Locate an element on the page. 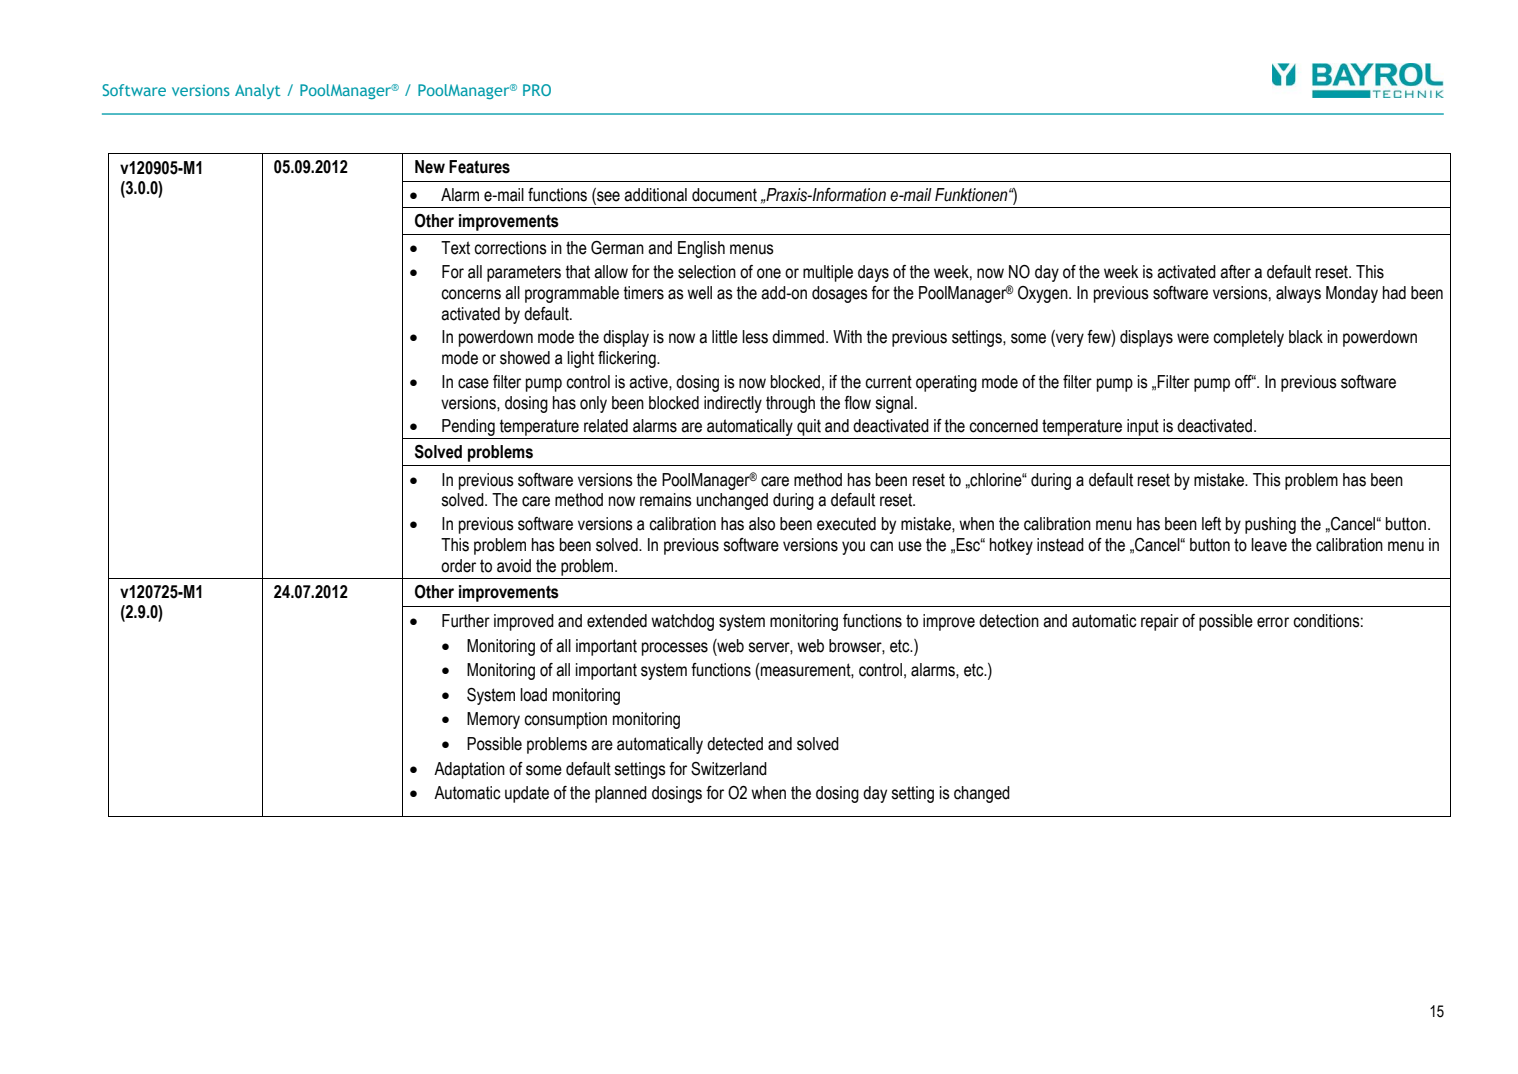 The width and height of the page is (1518, 1074). avoid is located at coordinates (514, 566).
